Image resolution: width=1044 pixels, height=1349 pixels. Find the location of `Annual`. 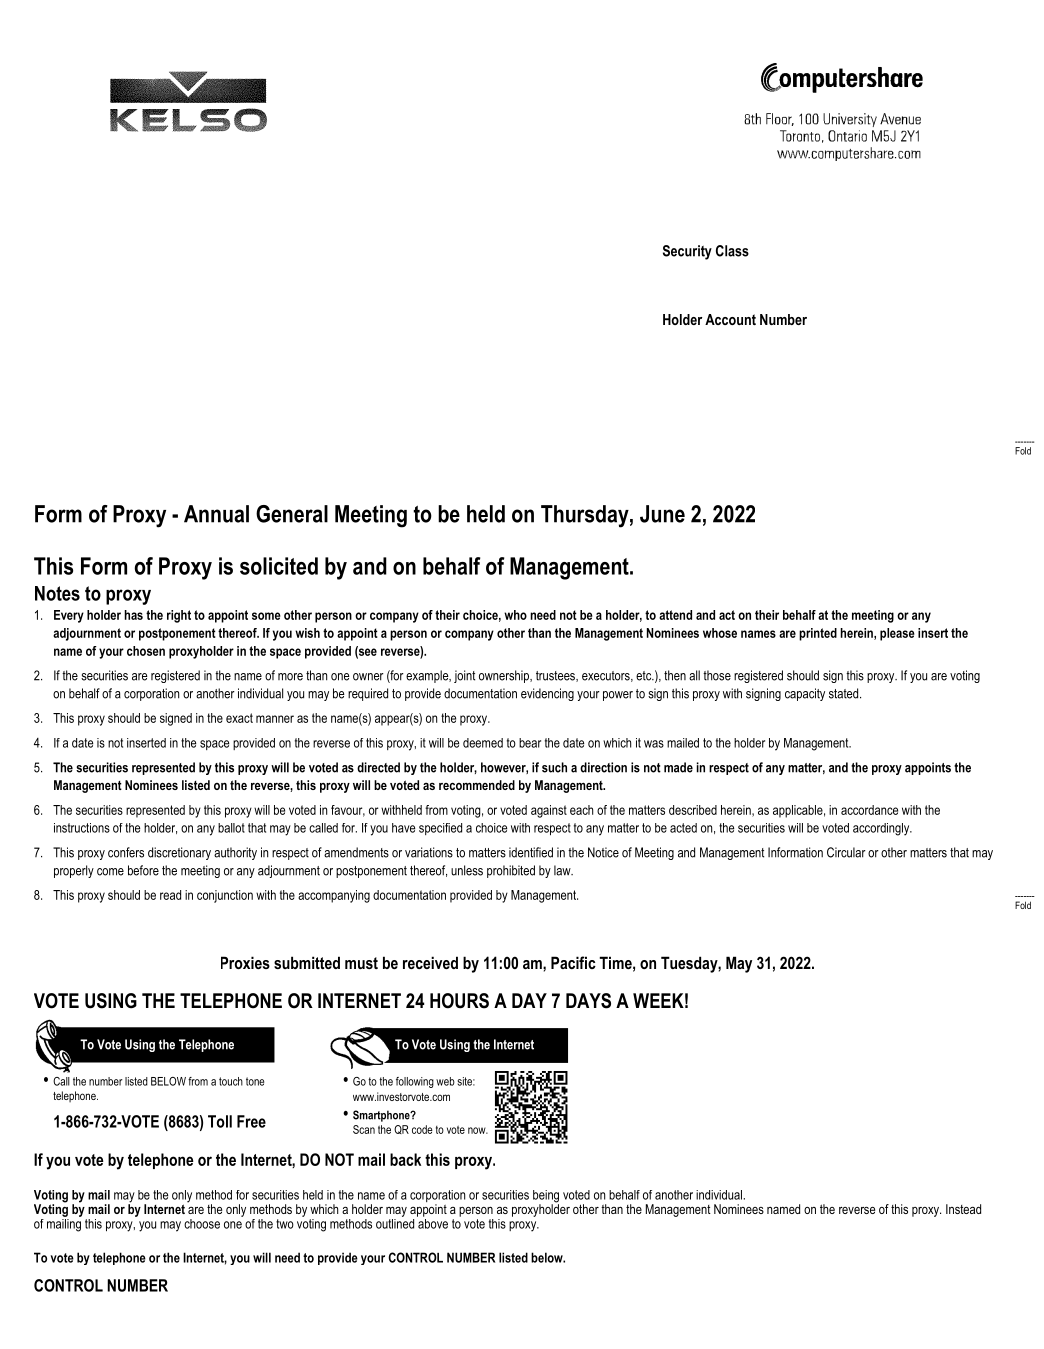

Annual is located at coordinates (216, 514).
